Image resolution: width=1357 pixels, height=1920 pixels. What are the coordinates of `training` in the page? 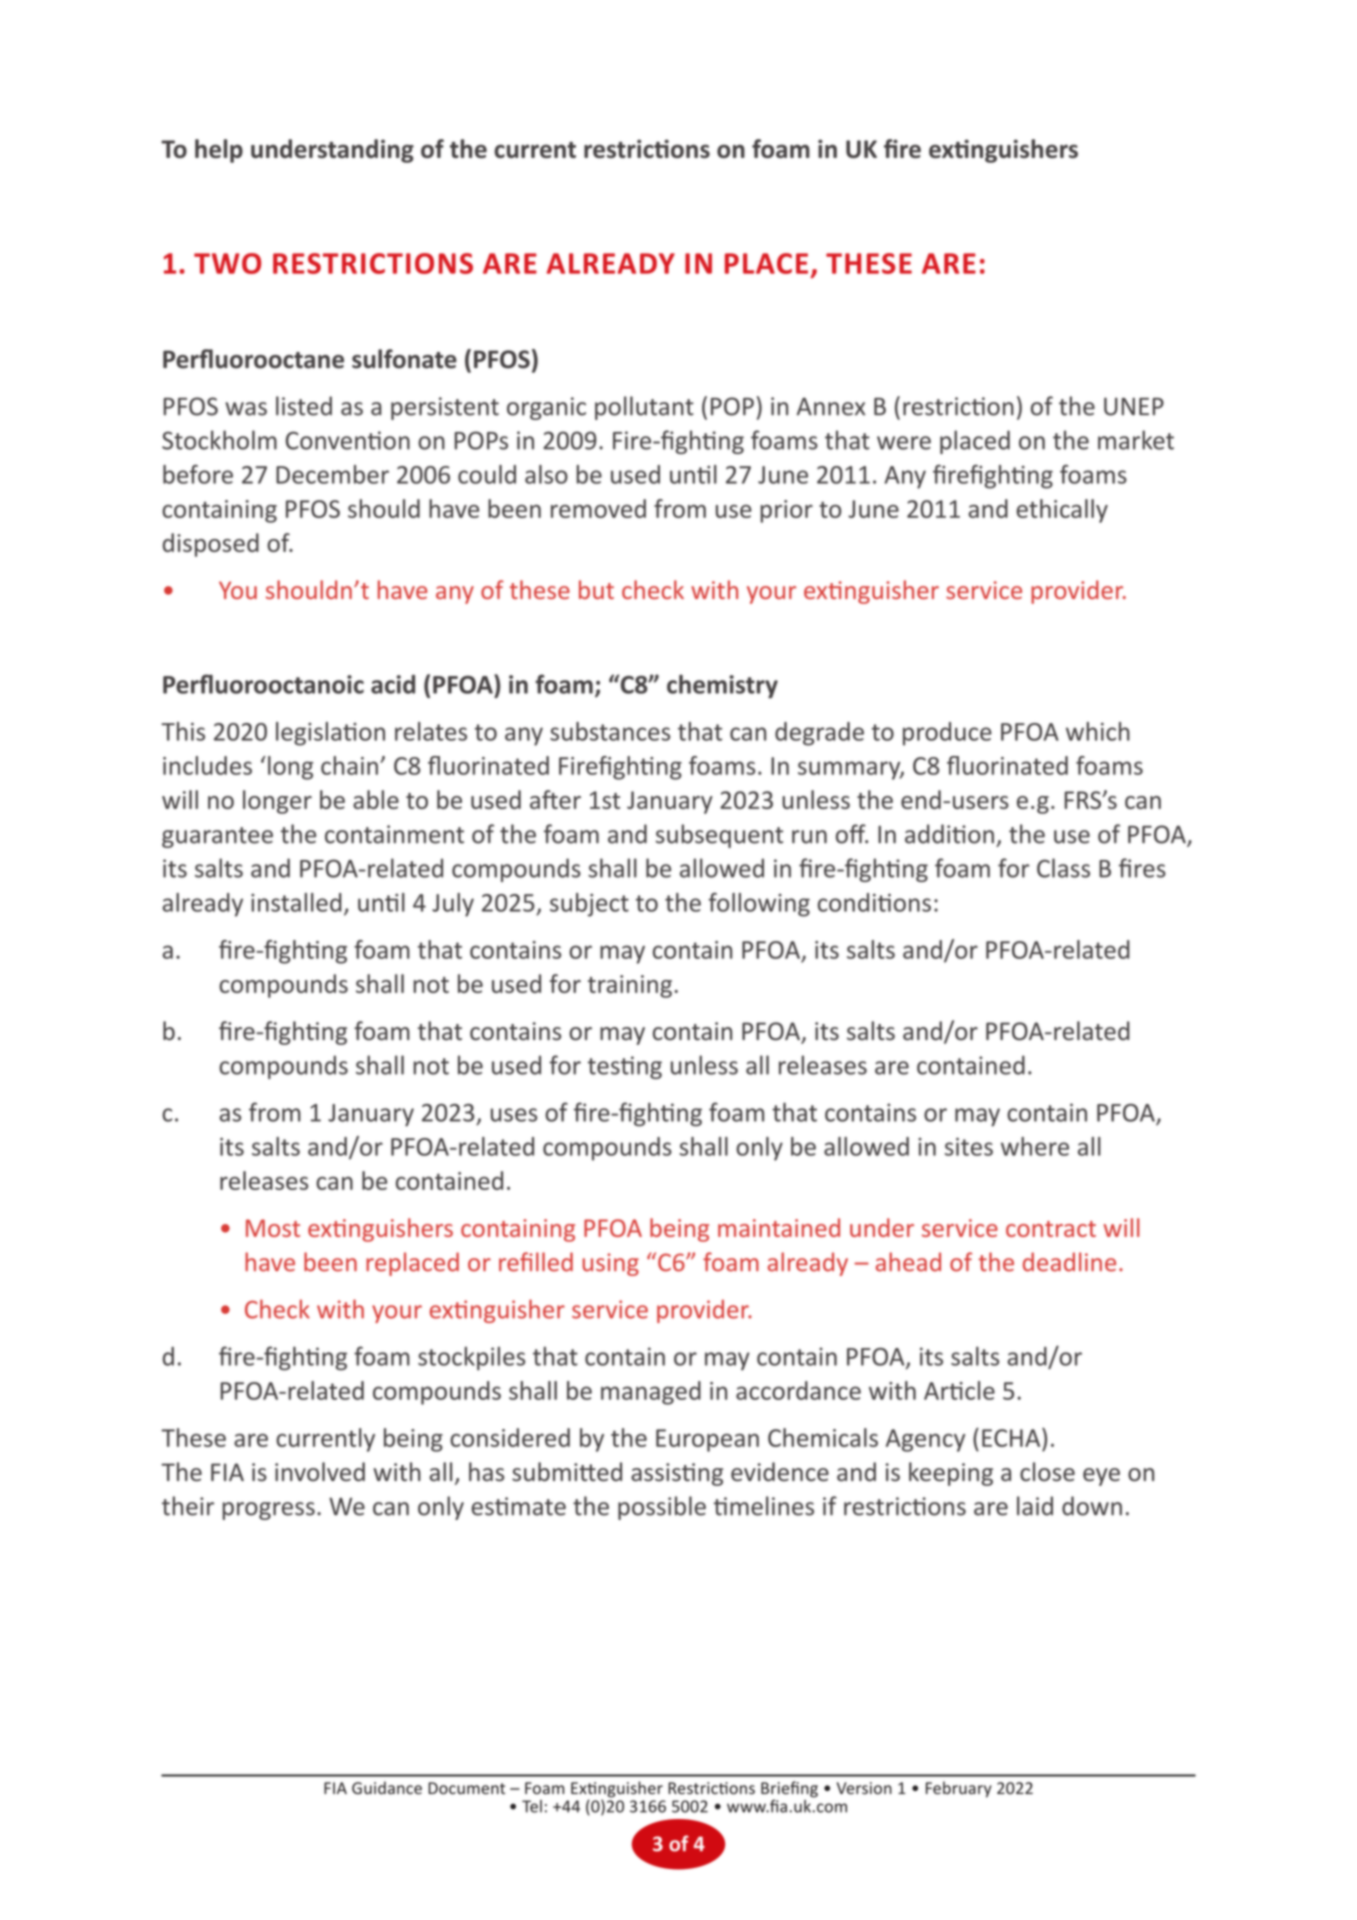 It's located at (630, 986).
